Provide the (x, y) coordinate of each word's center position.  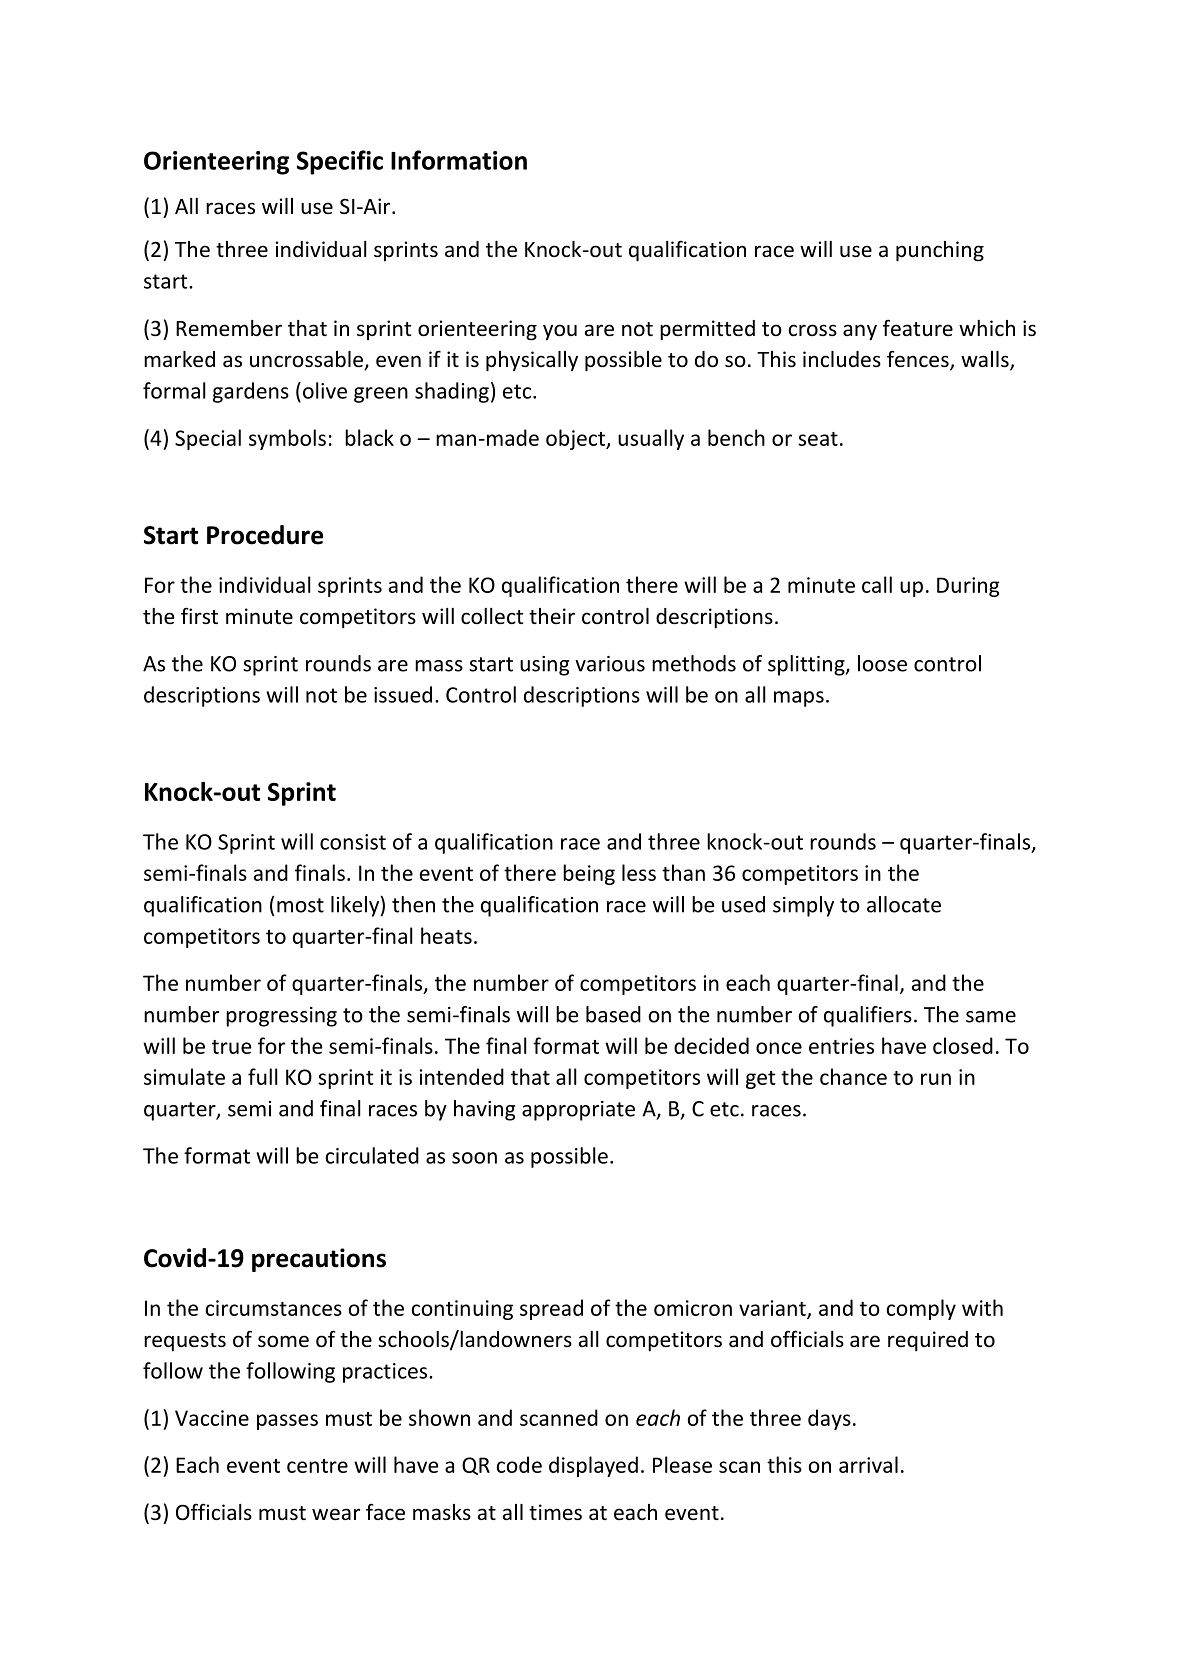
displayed (593, 1466)
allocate (904, 904)
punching (940, 251)
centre (317, 1466)
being (589, 874)
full (263, 1076)
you (560, 332)
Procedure (265, 535)
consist (353, 842)
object (576, 439)
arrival (868, 1464)
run (936, 1079)
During (968, 587)
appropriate (578, 1111)
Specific (340, 162)
